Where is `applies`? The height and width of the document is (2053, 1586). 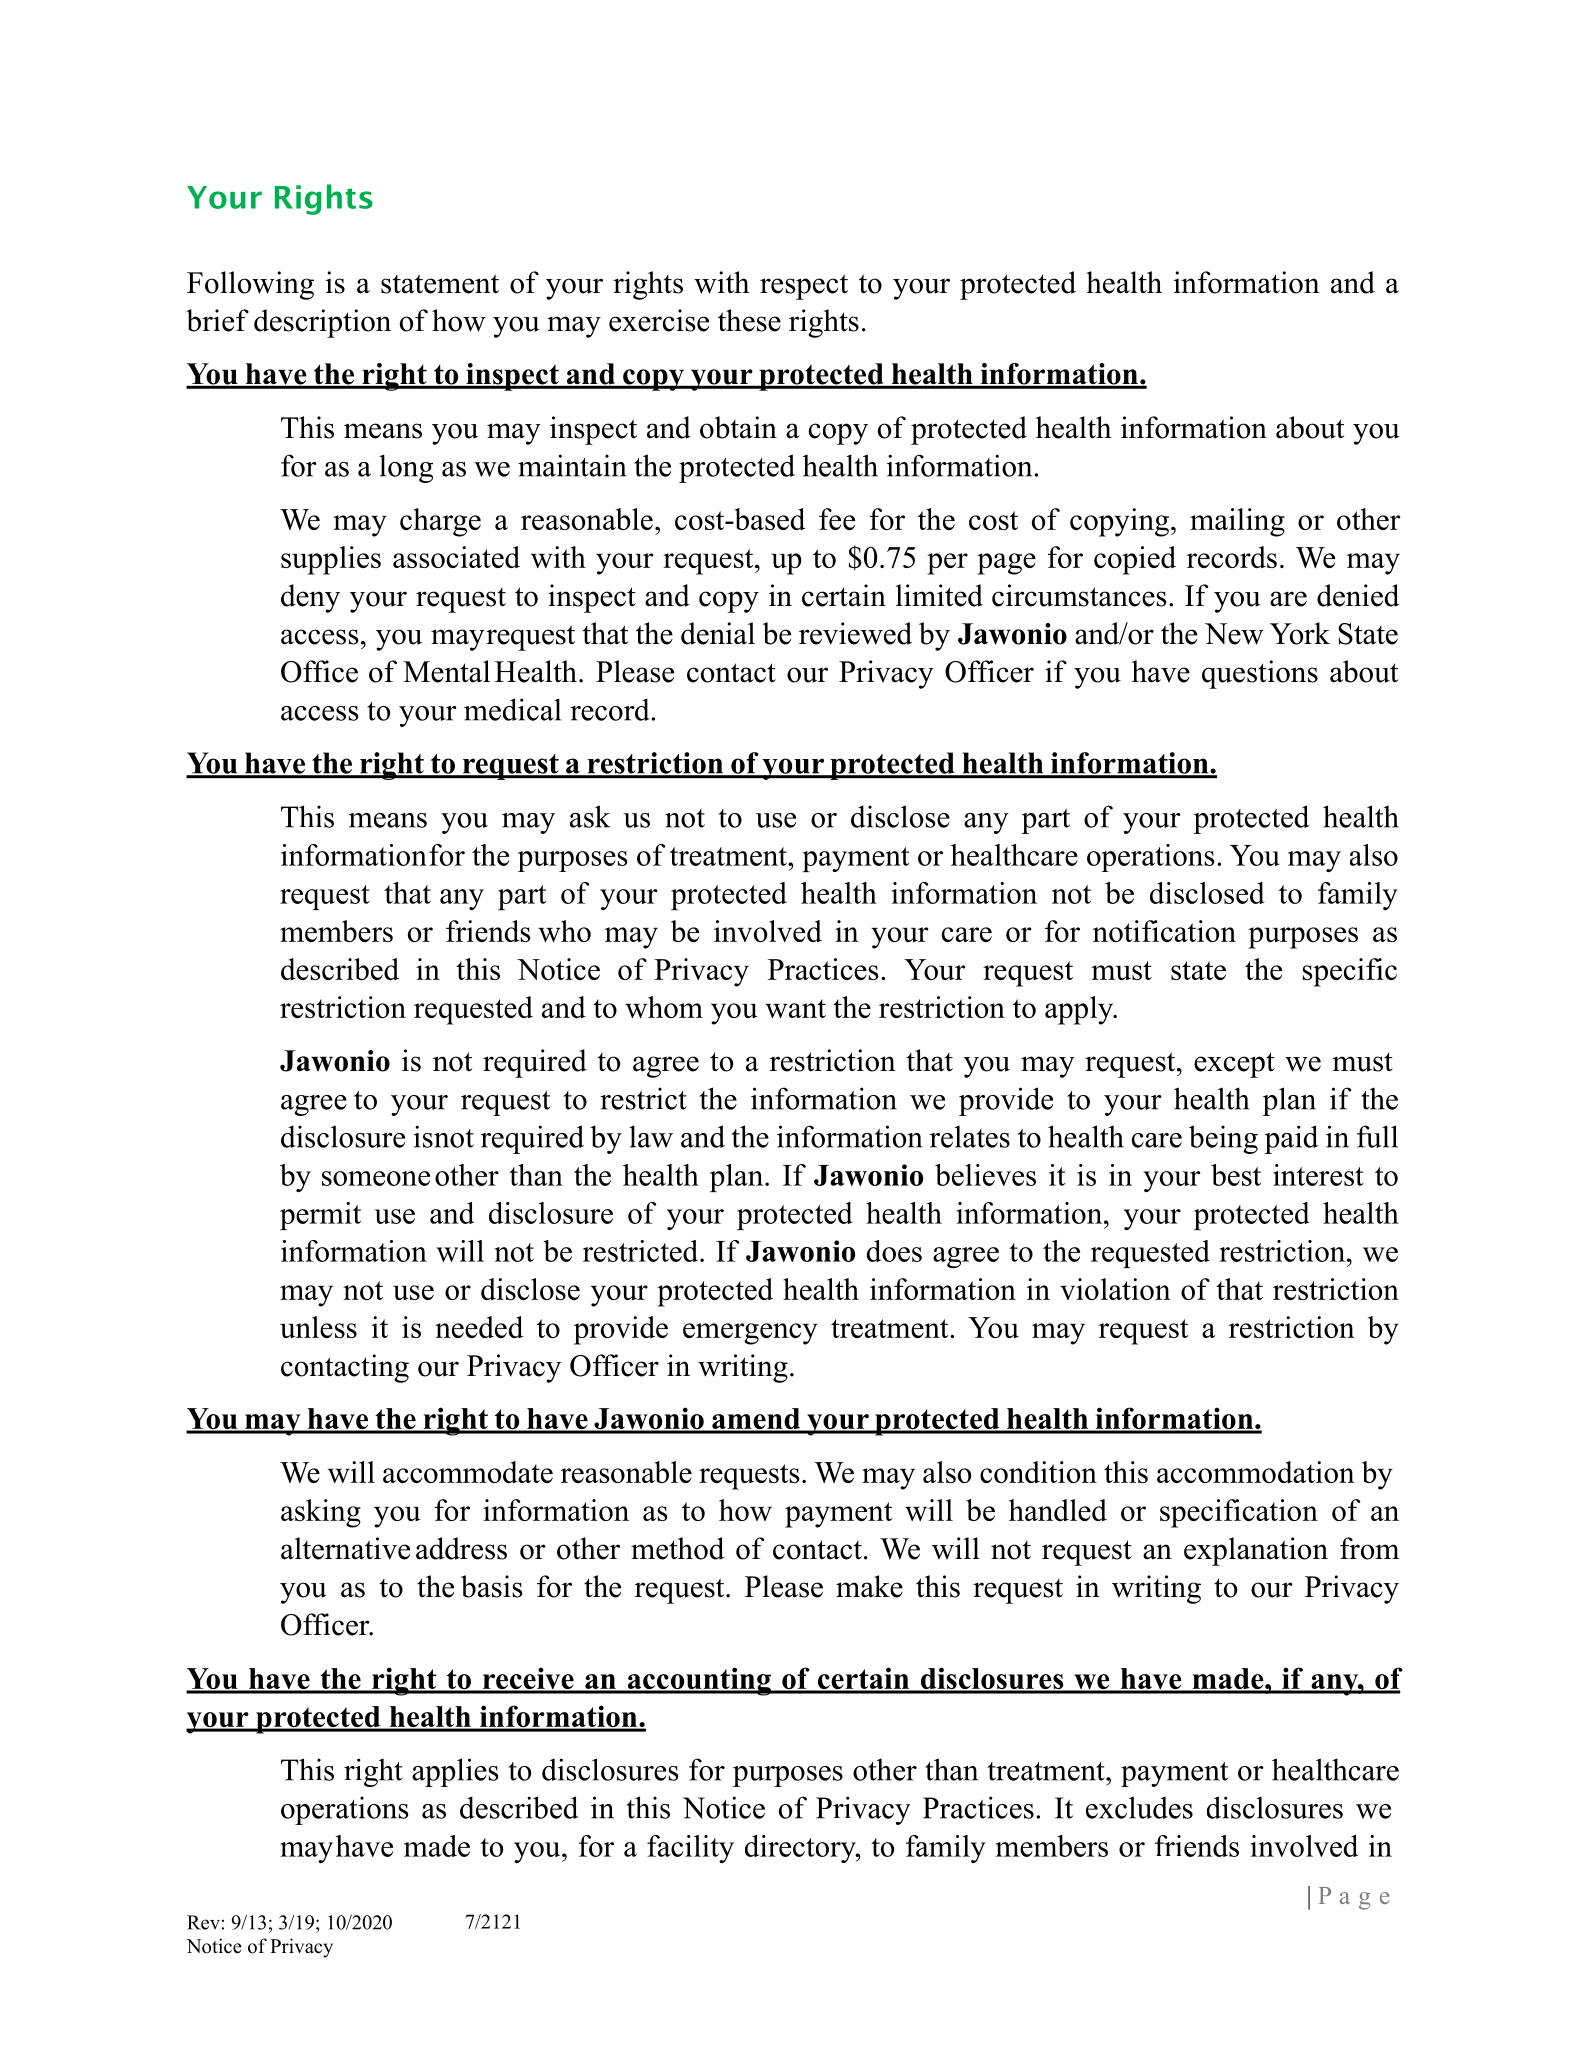 applies is located at coordinates (455, 1772).
